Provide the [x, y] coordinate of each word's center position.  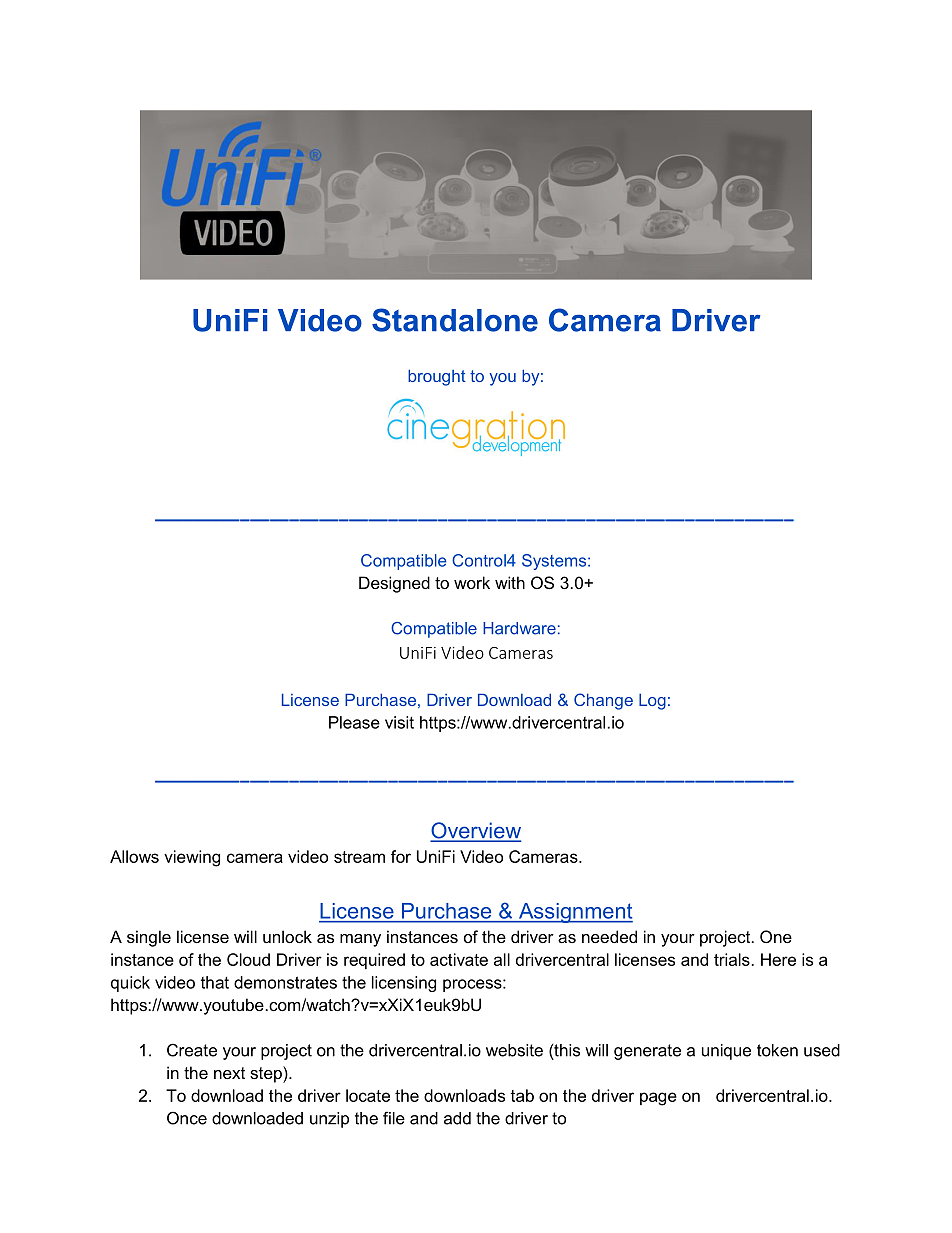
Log [652, 701]
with [510, 582]
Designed [394, 584]
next [229, 1073]
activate [459, 959]
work [472, 582]
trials [732, 959]
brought [437, 377]
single [149, 938]
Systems [555, 562]
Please [354, 722]
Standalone [455, 320]
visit [399, 722]
